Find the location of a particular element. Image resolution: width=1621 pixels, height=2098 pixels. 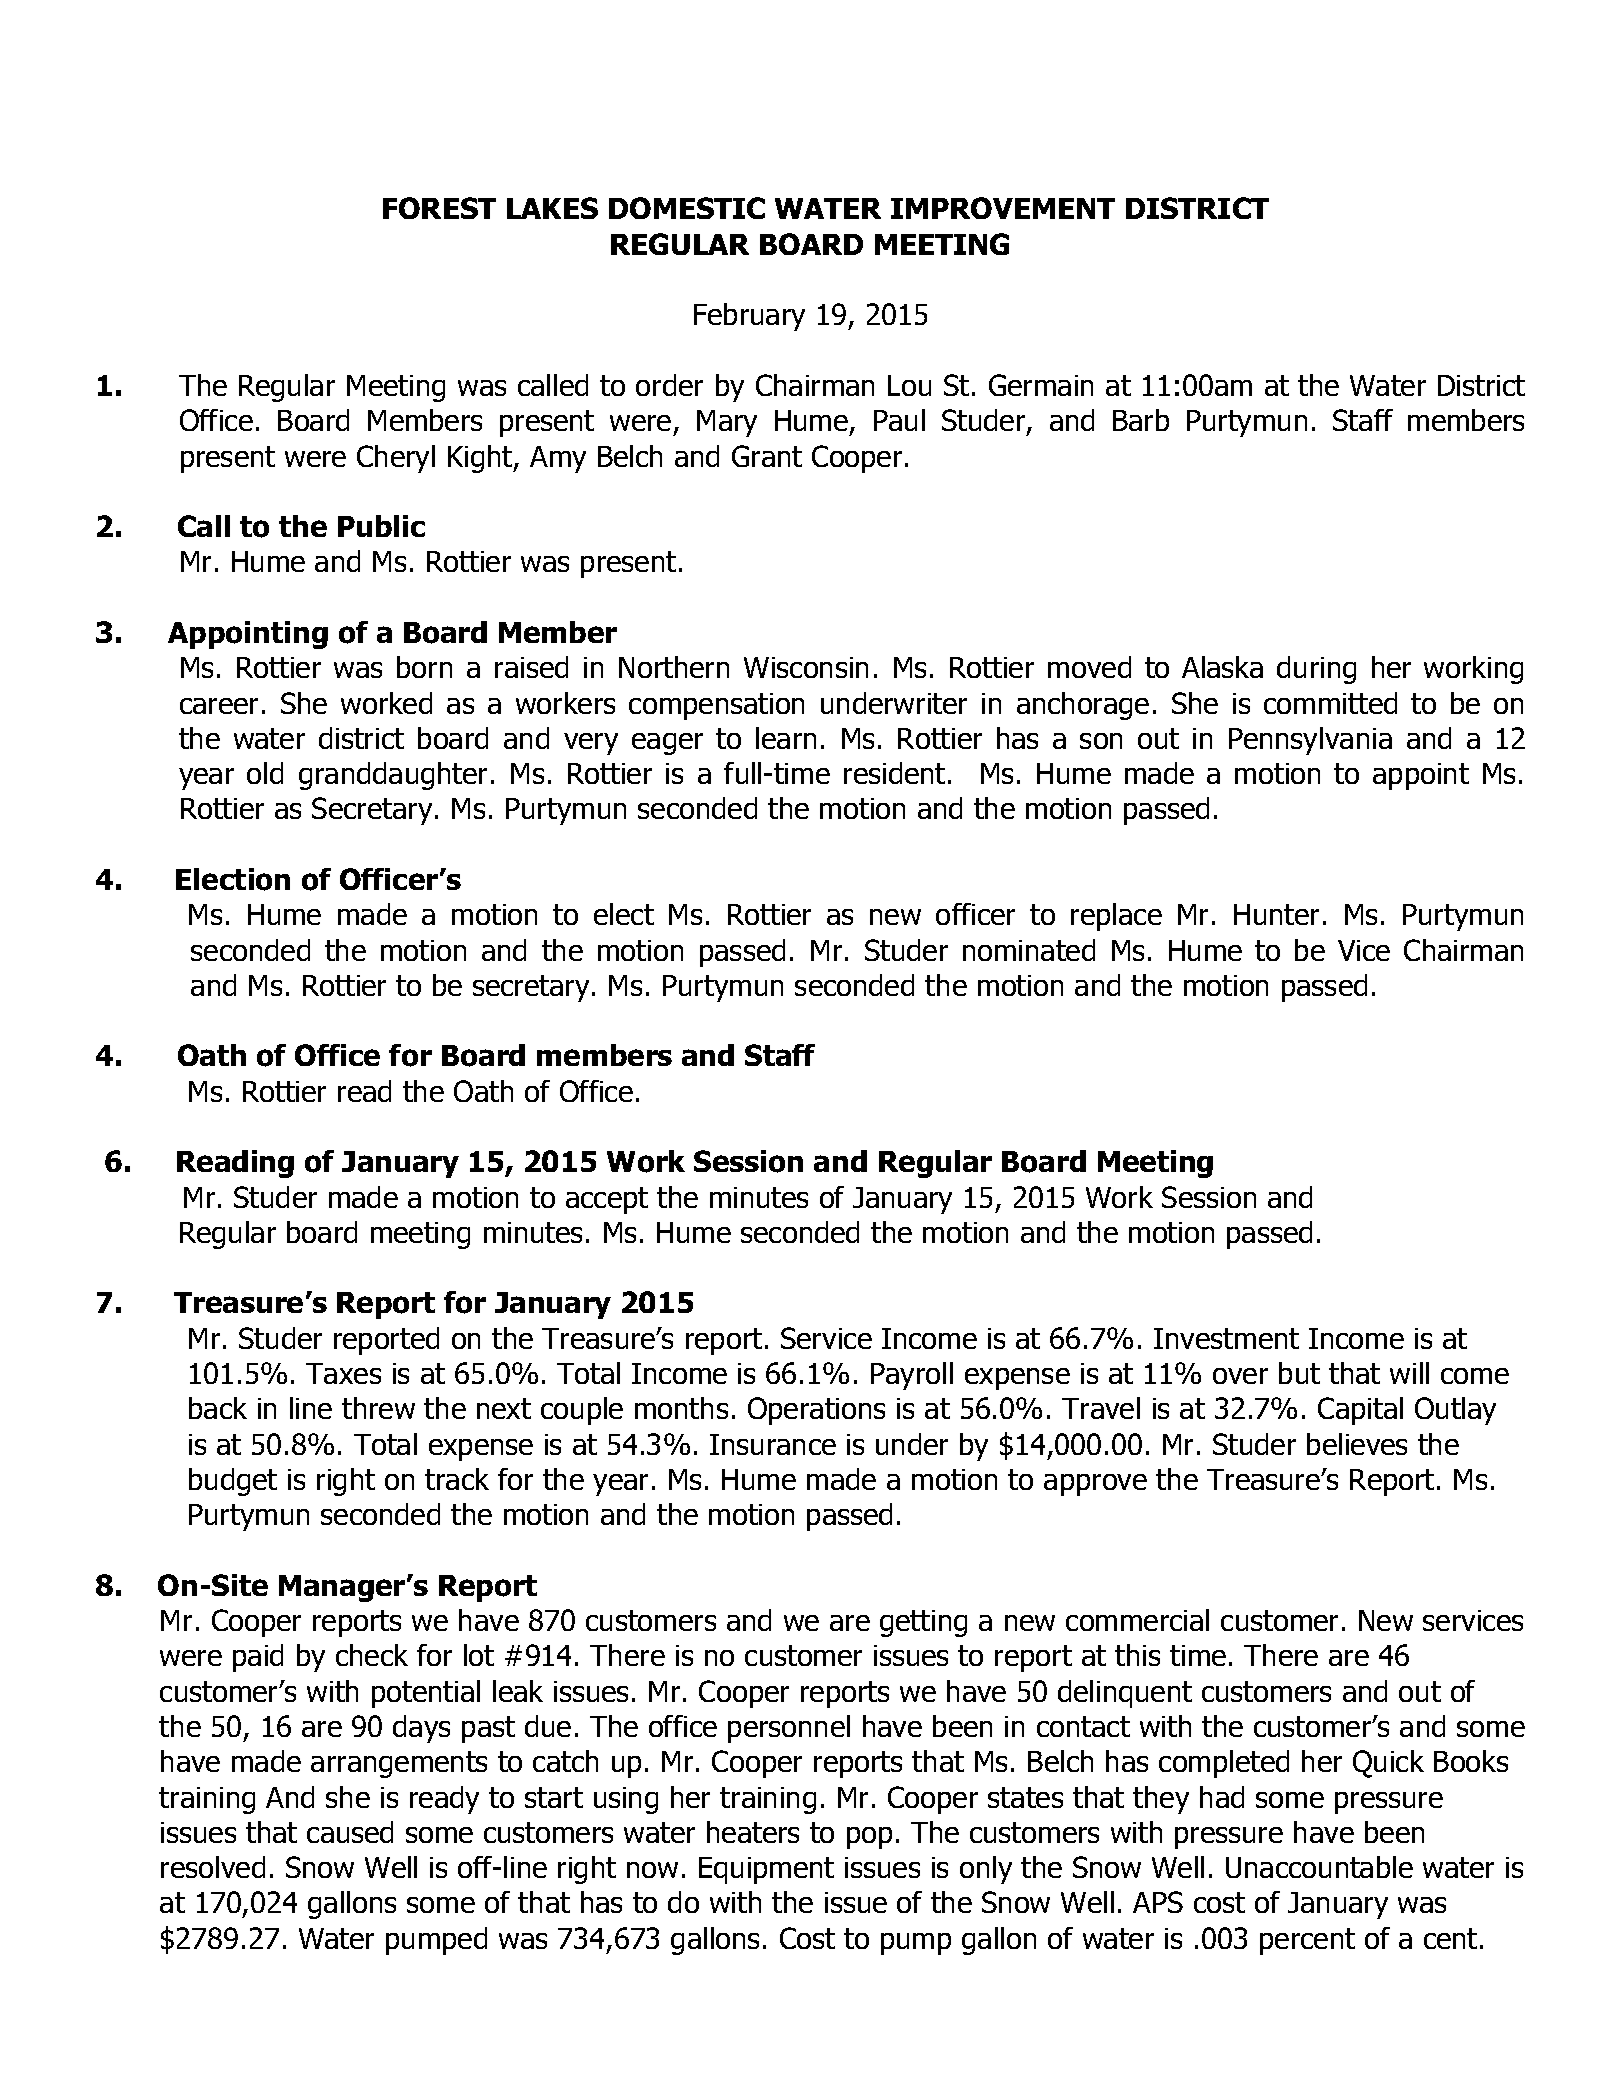

caused is located at coordinates (350, 1832).
